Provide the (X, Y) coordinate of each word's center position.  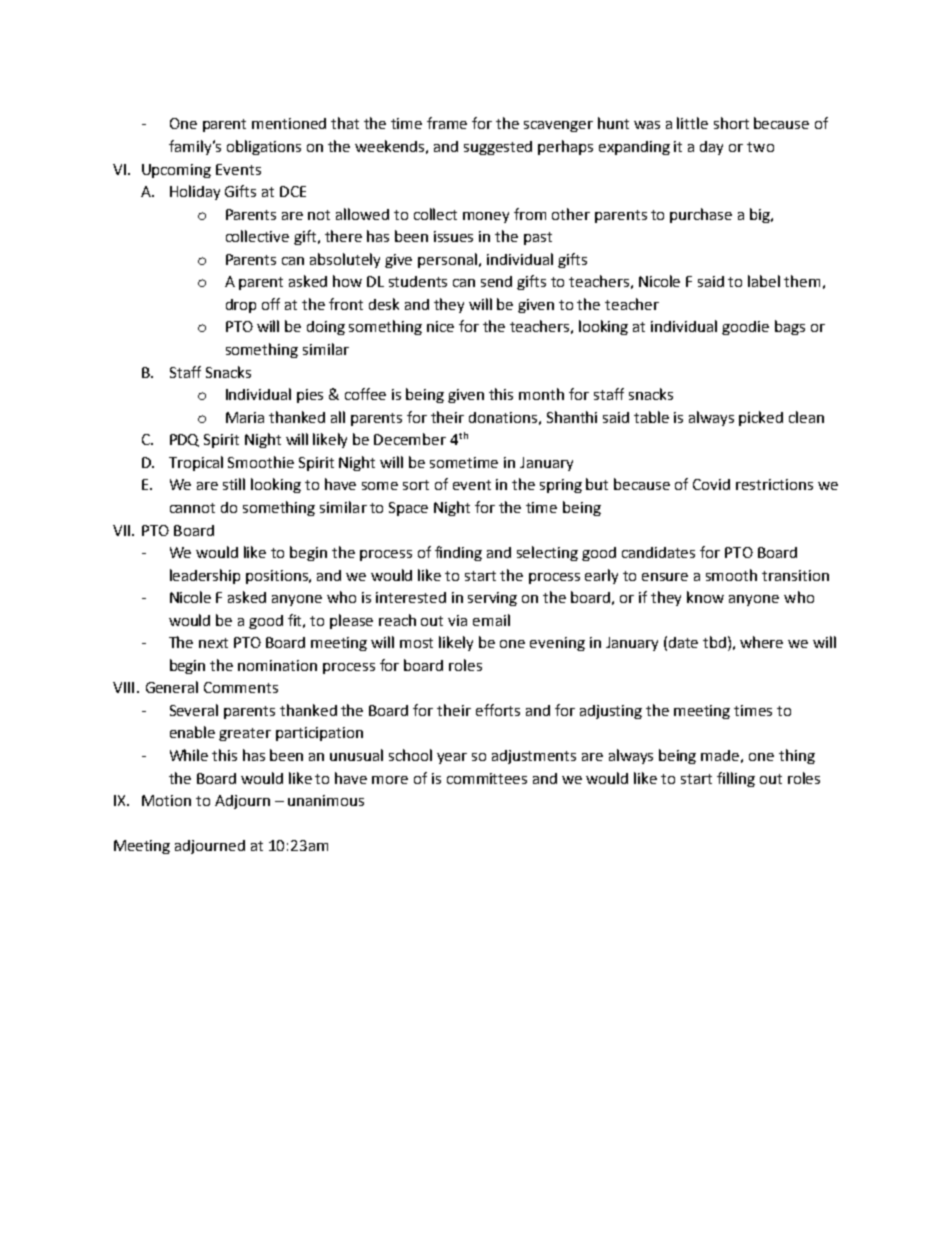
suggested (498, 148)
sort (416, 485)
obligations (264, 147)
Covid (711, 484)
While (189, 755)
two (760, 147)
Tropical (196, 463)
